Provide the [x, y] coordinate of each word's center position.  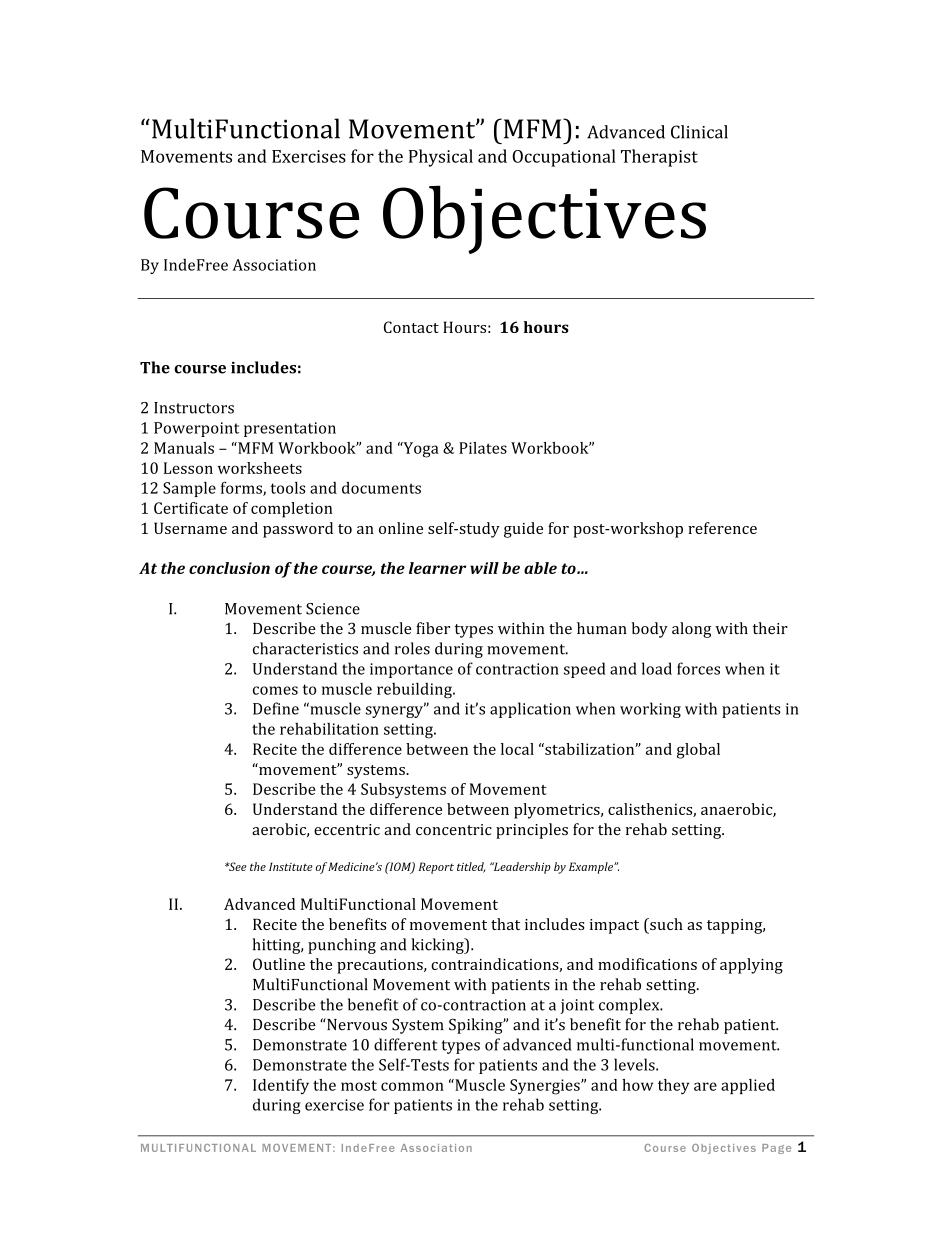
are [705, 1086]
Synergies [546, 1087]
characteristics [305, 648]
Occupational [564, 158]
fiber [433, 628]
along [692, 630]
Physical [441, 158]
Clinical [699, 132]
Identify [281, 1086]
